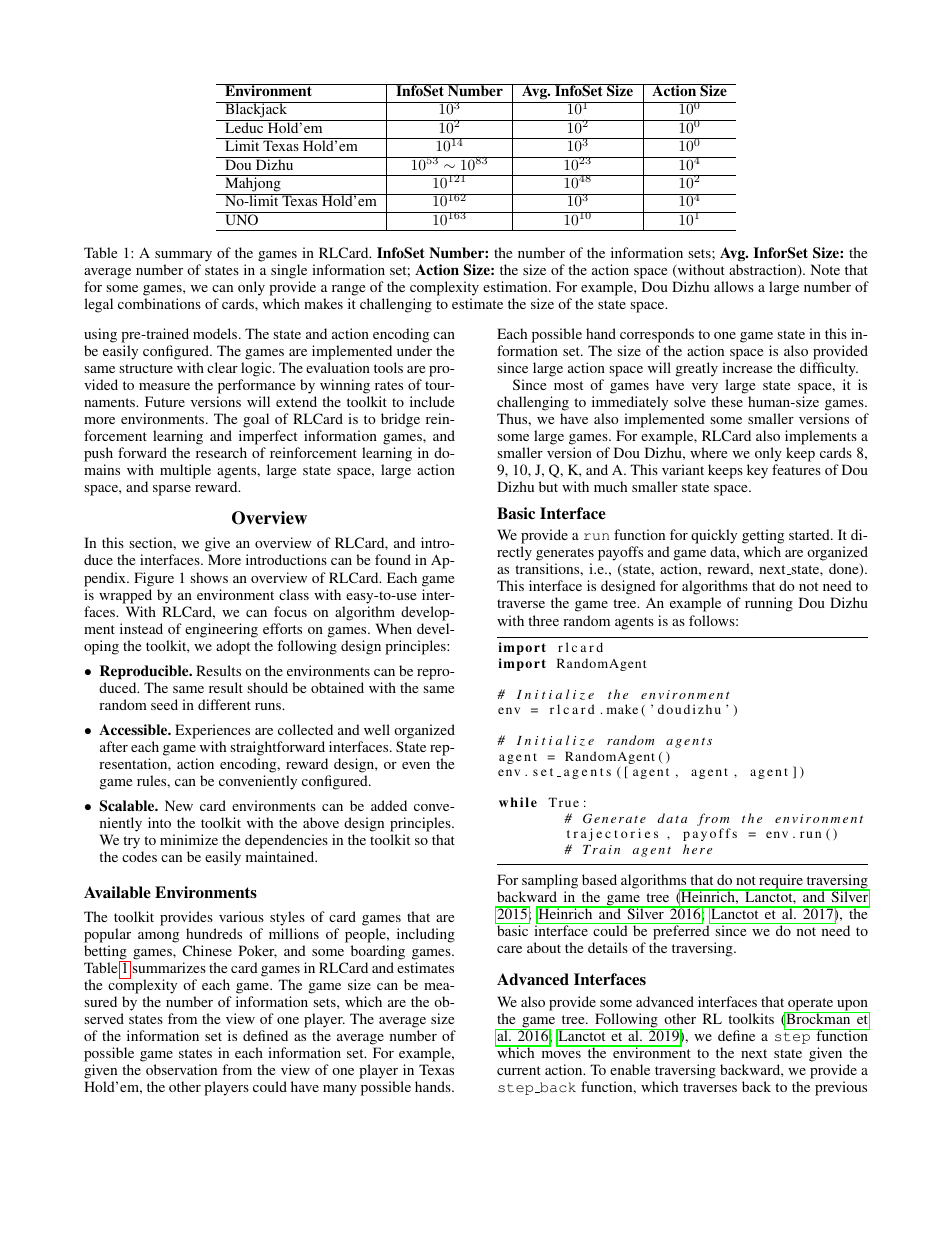 The height and width of the document is (1233, 952). What do you see at coordinates (825, 269) in the document?
I see `Note` at bounding box center [825, 269].
